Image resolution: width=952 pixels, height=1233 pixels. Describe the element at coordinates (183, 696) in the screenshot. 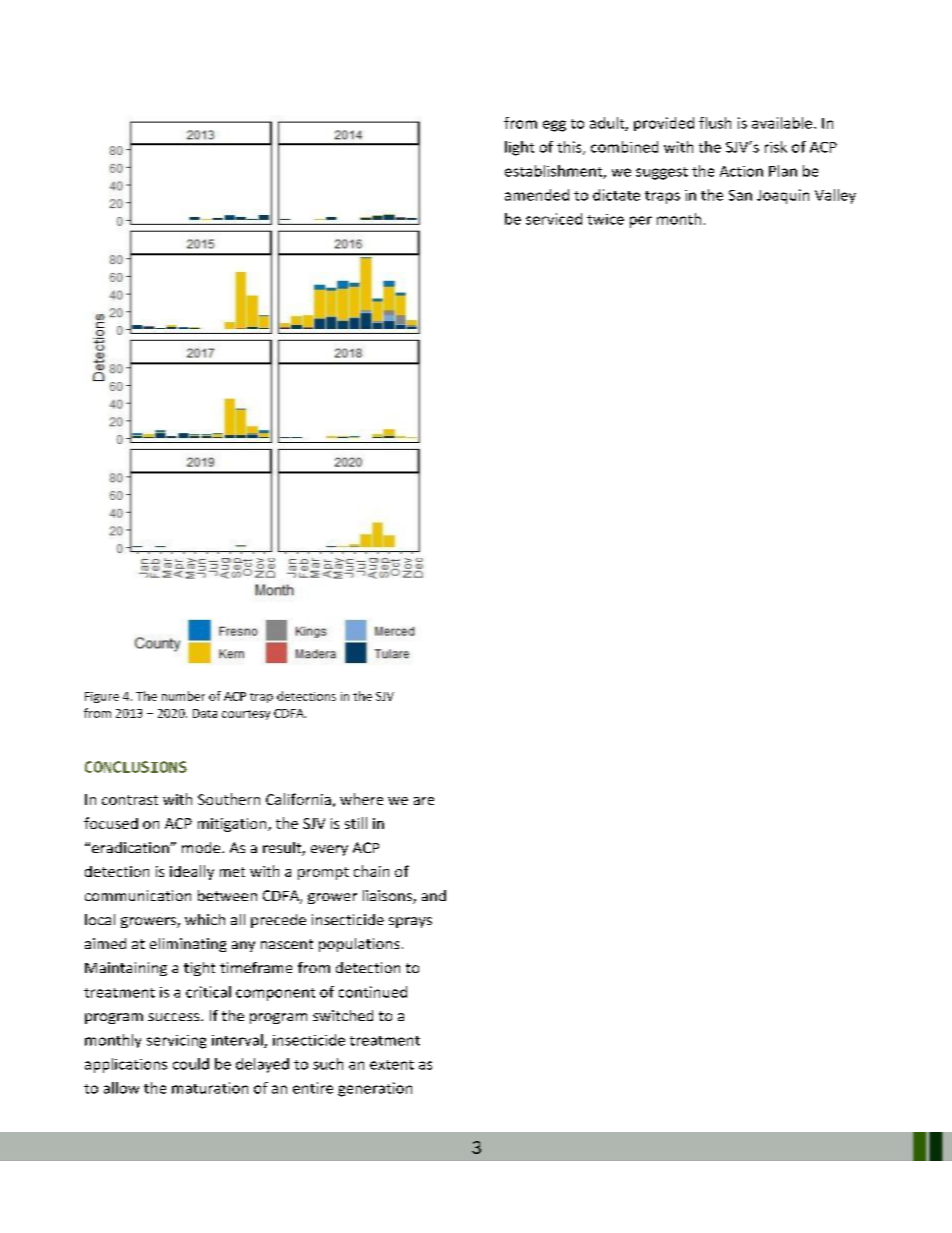

I see `number` at that location.
